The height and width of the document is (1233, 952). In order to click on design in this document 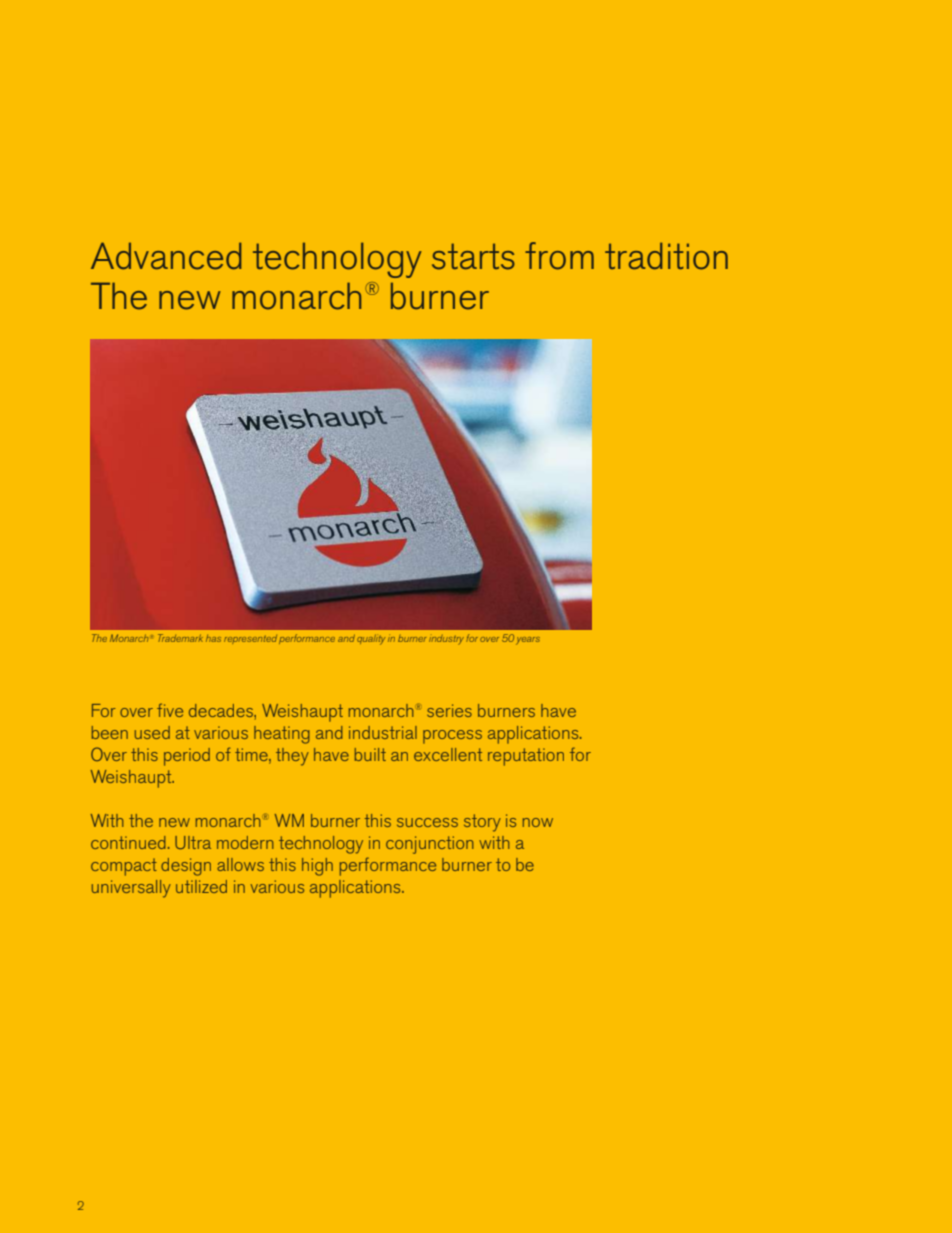, I will do `click(186, 867)`.
